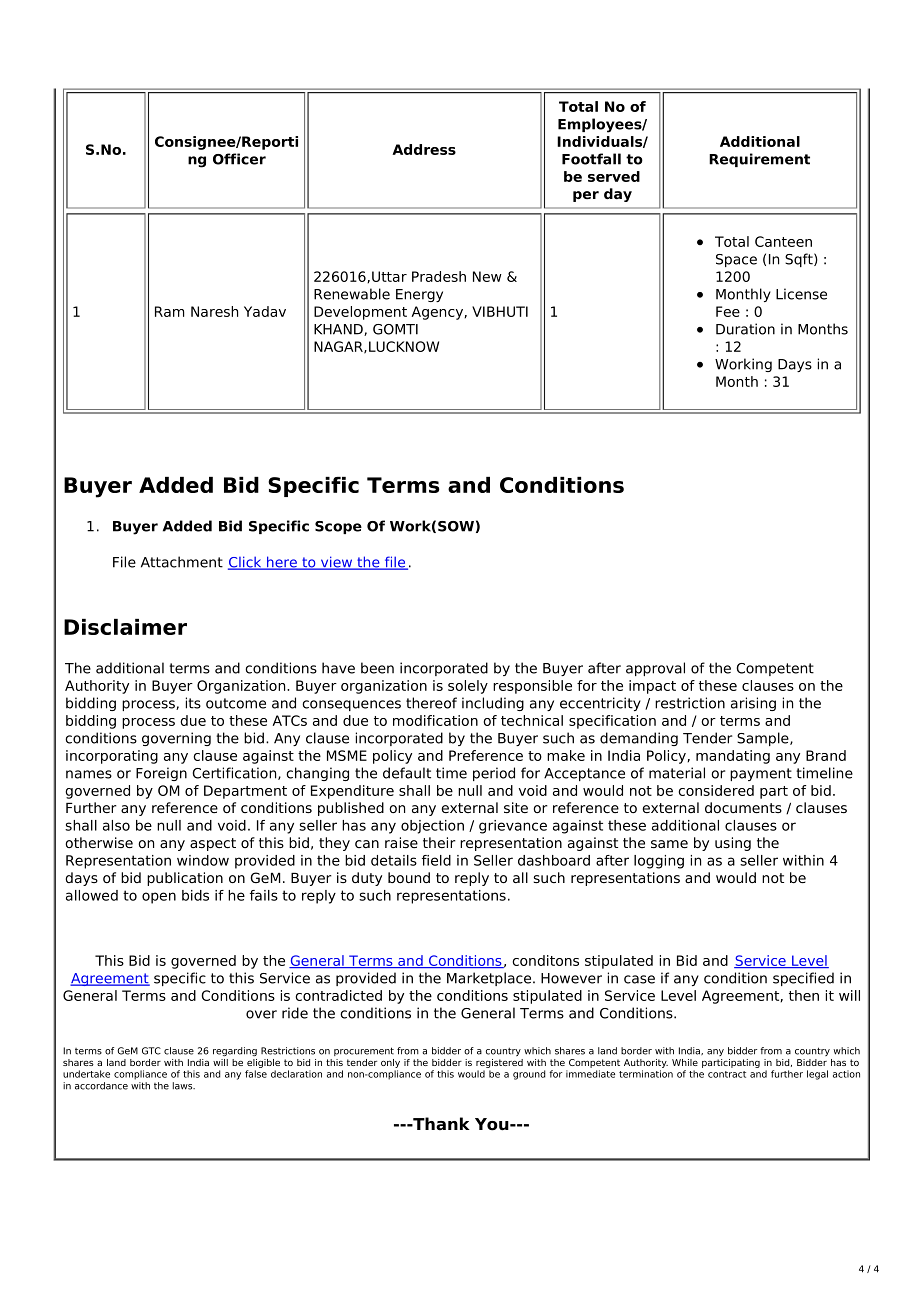 This screenshot has height=1308, width=924. What do you see at coordinates (424, 149) in the screenshot?
I see `Address` at bounding box center [424, 149].
